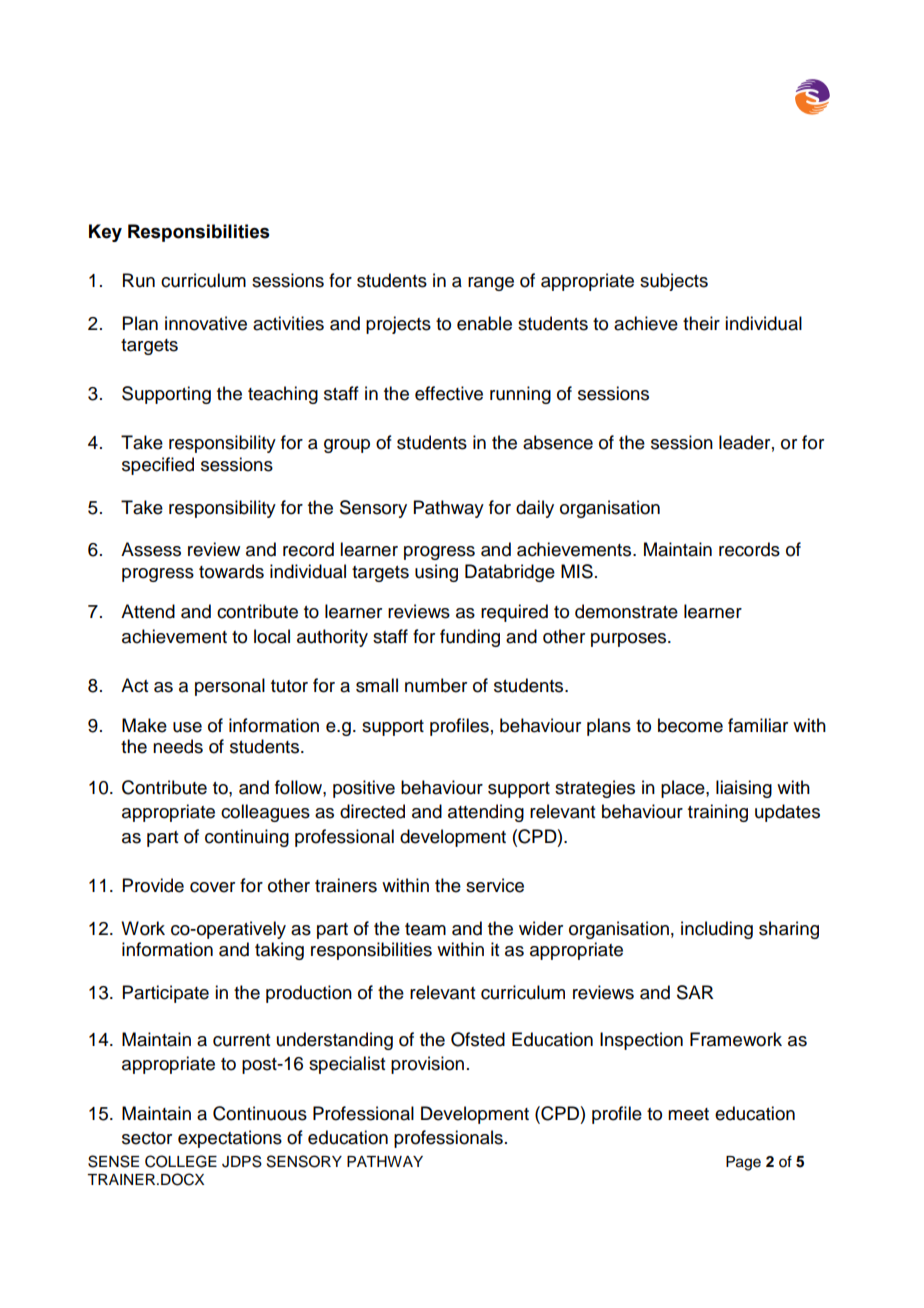 The width and height of the screenshot is (924, 1308). Describe the element at coordinates (674, 282) in the screenshot. I see `subjects` at that location.
